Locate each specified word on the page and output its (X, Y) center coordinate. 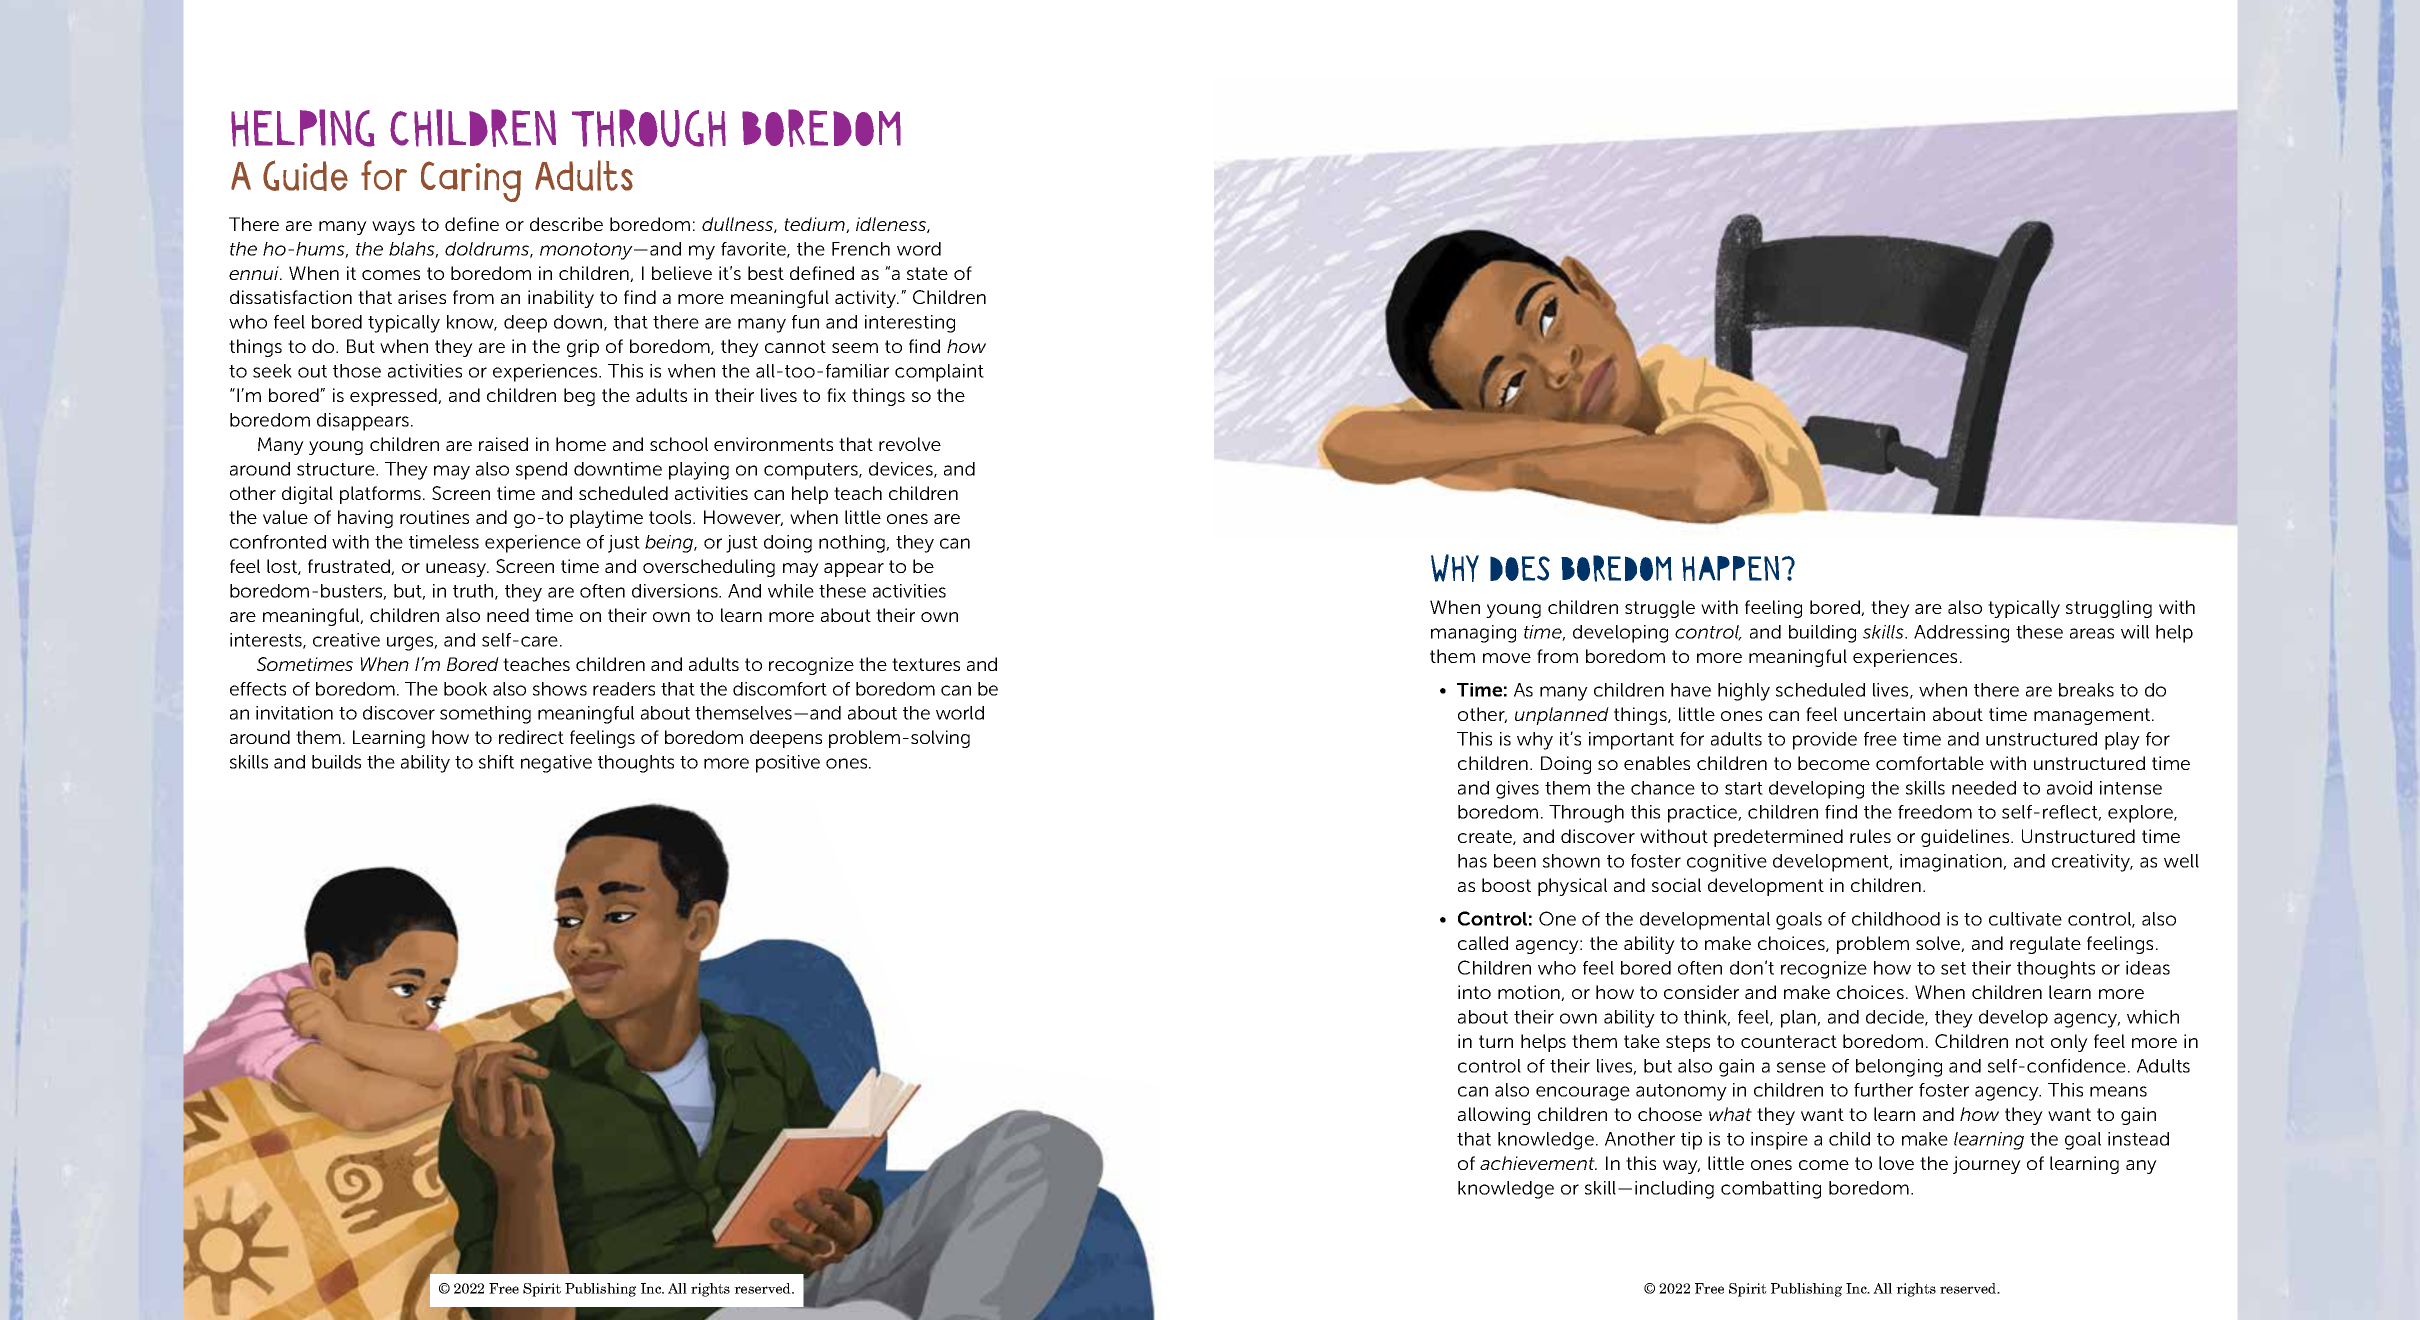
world (960, 713)
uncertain (1884, 714)
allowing (1494, 1116)
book (465, 689)
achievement (1538, 1163)
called (1483, 943)
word (919, 249)
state (927, 273)
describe (566, 224)
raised (503, 444)
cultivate (2025, 919)
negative (556, 764)
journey (1987, 1165)
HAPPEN (1730, 568)
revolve (910, 444)
